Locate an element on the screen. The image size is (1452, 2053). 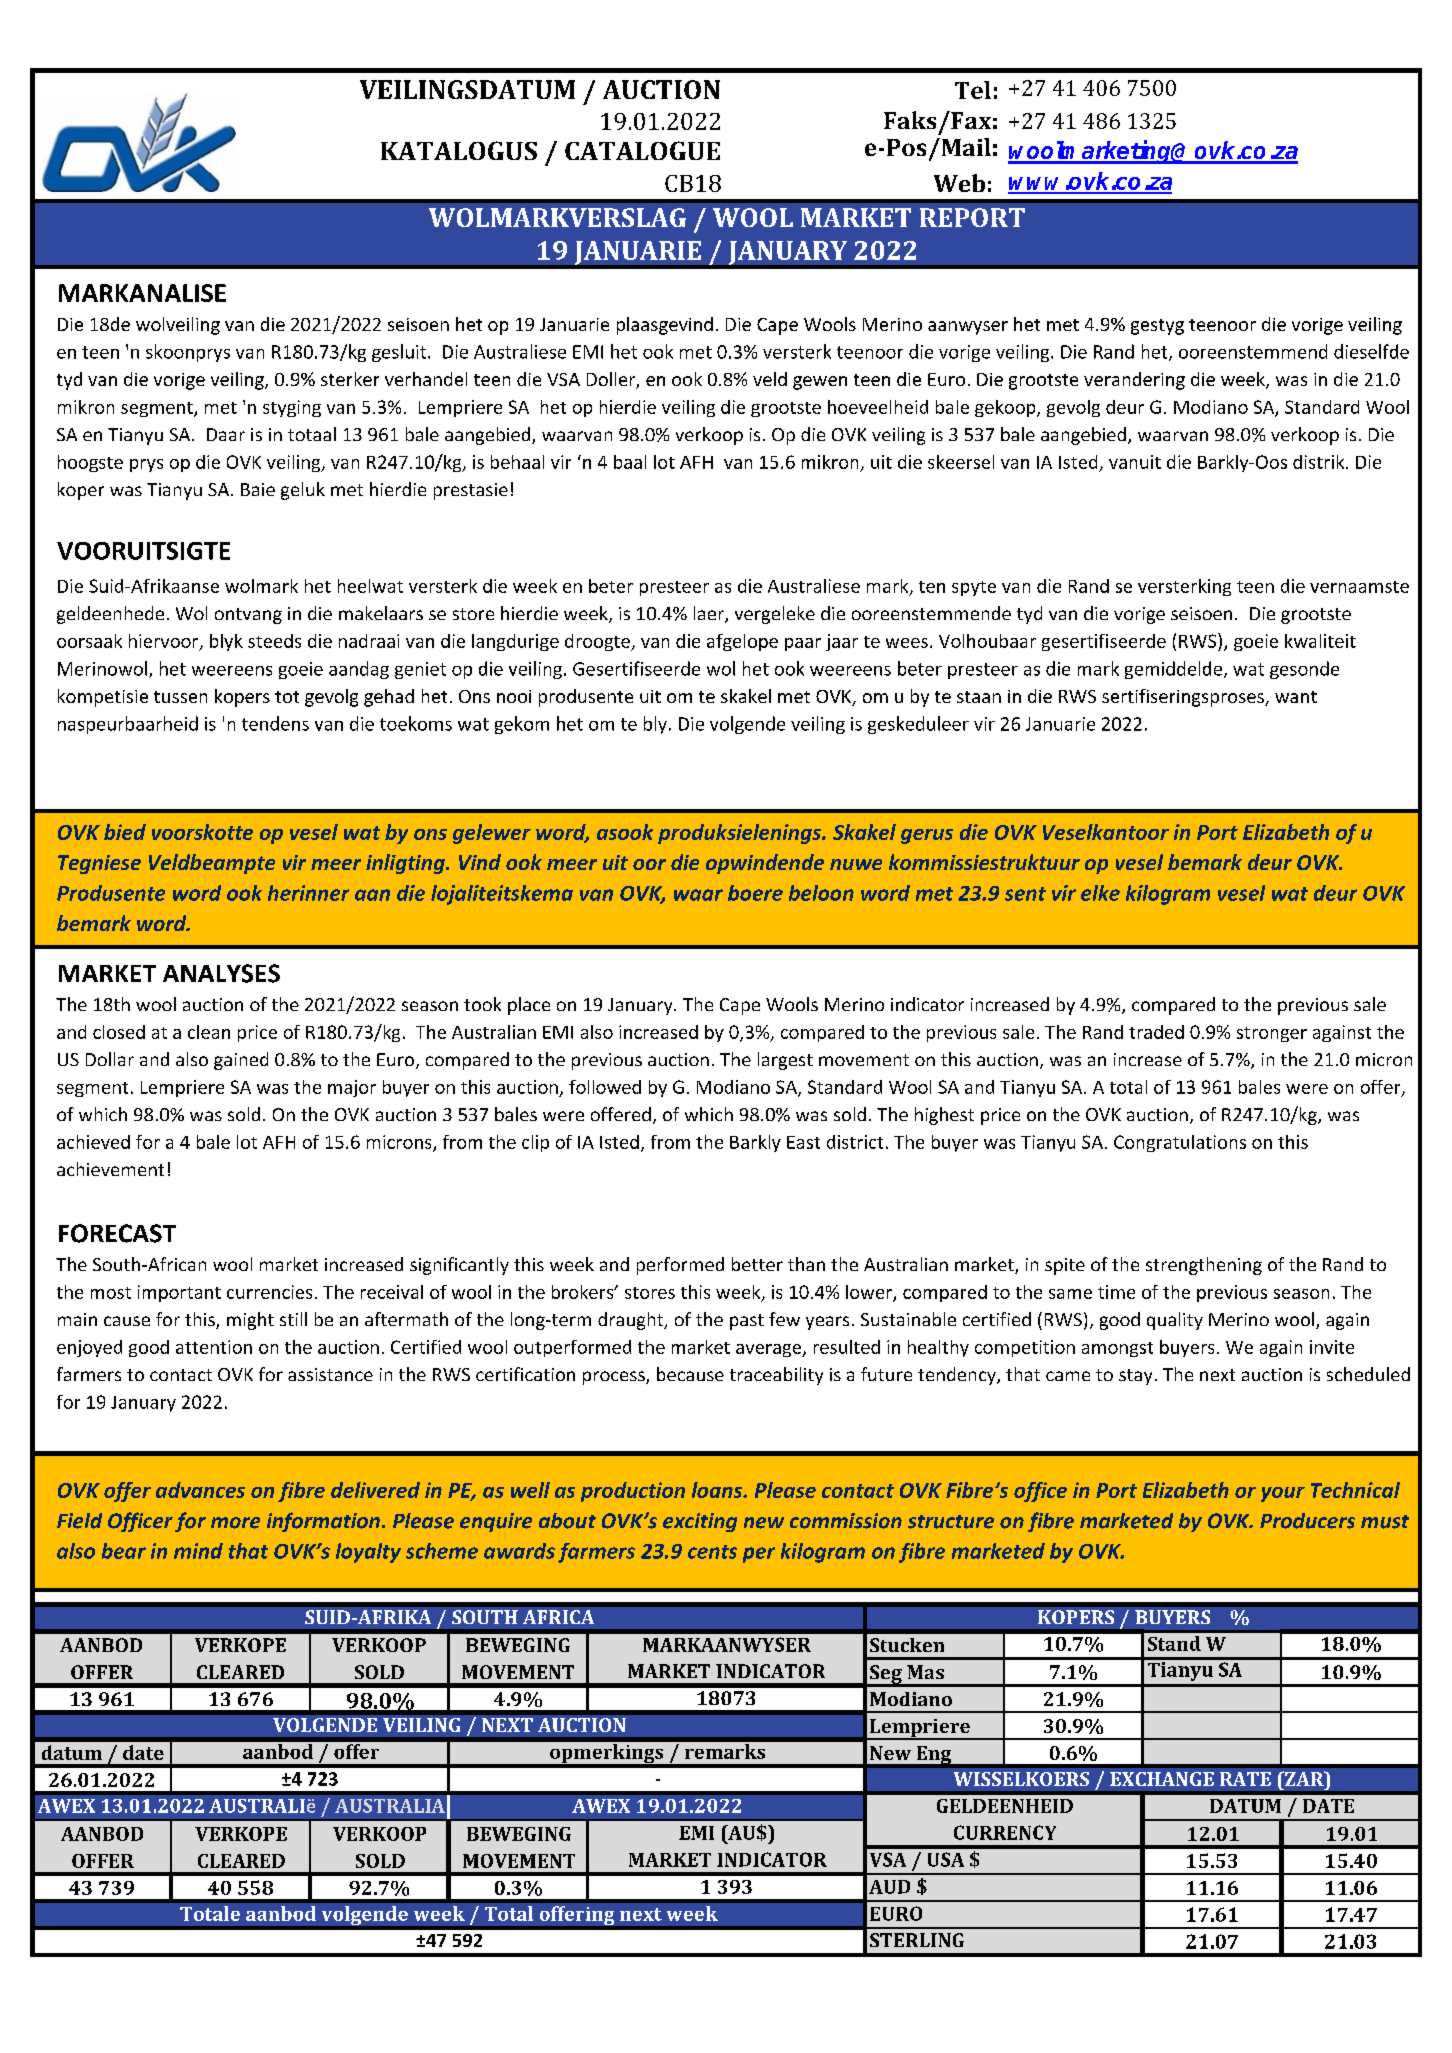
want is located at coordinates (1296, 697).
